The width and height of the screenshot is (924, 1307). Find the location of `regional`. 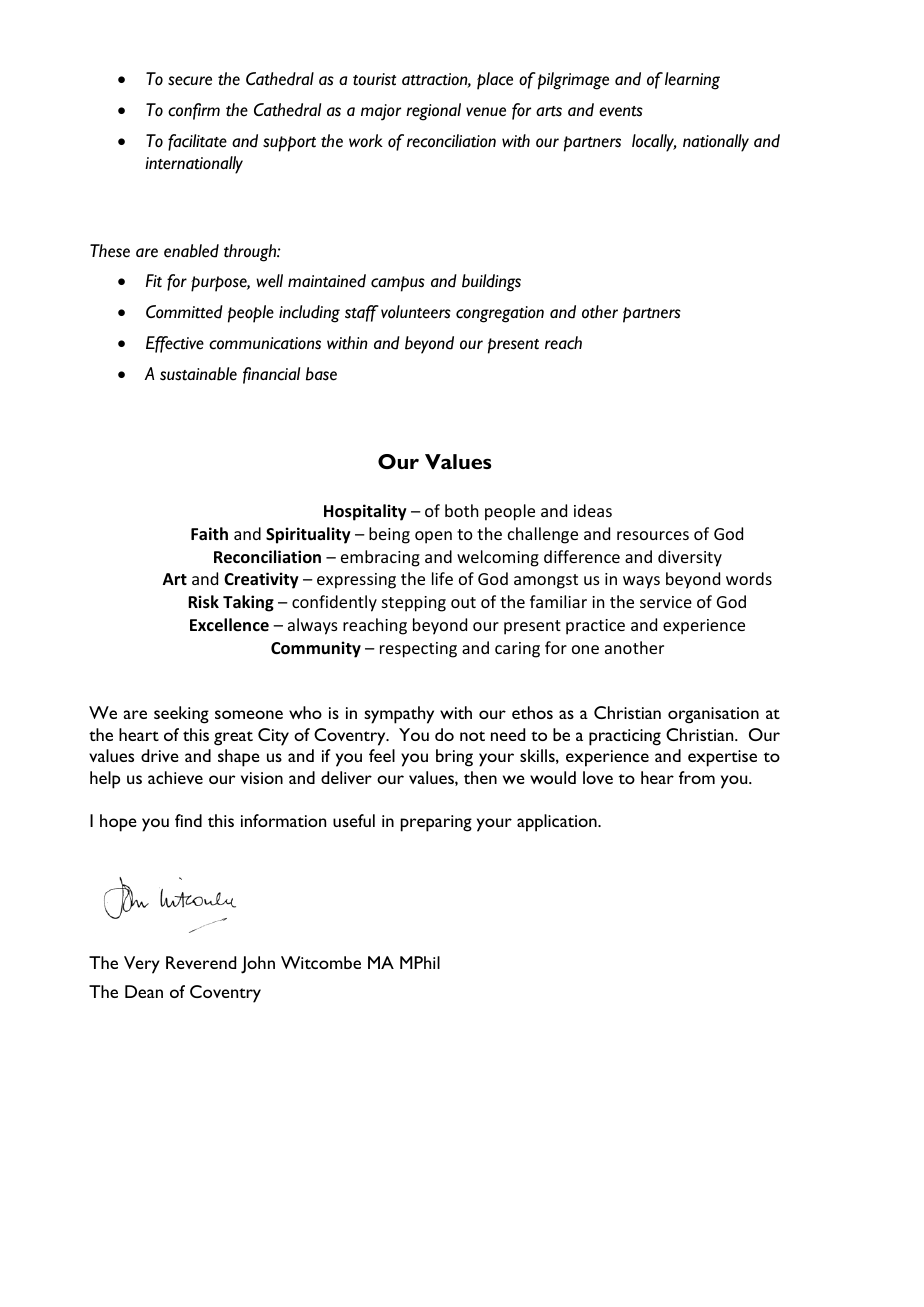

regional is located at coordinates (433, 112).
